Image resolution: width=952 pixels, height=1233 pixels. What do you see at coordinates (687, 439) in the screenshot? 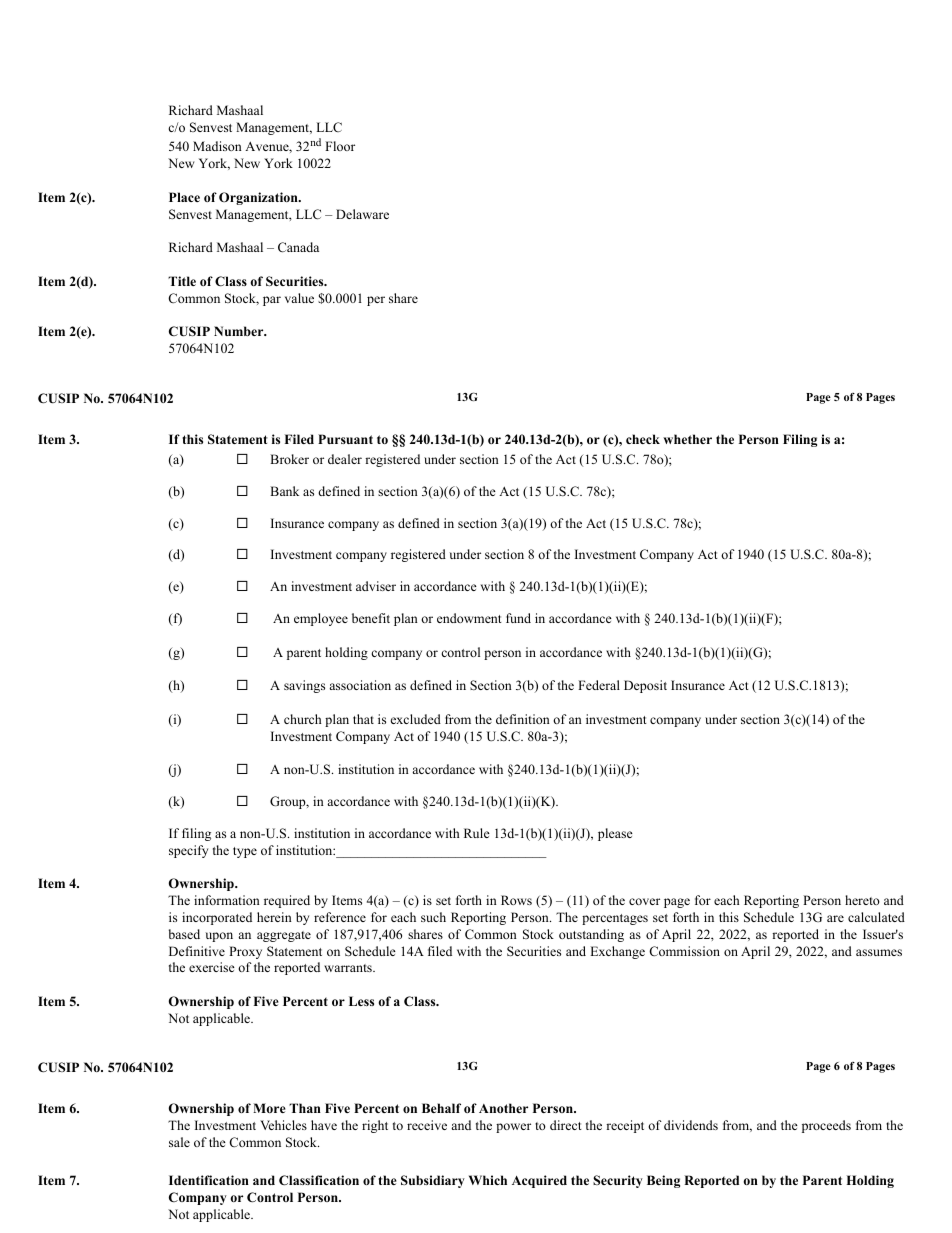
I see `whether` at bounding box center [687, 439].
